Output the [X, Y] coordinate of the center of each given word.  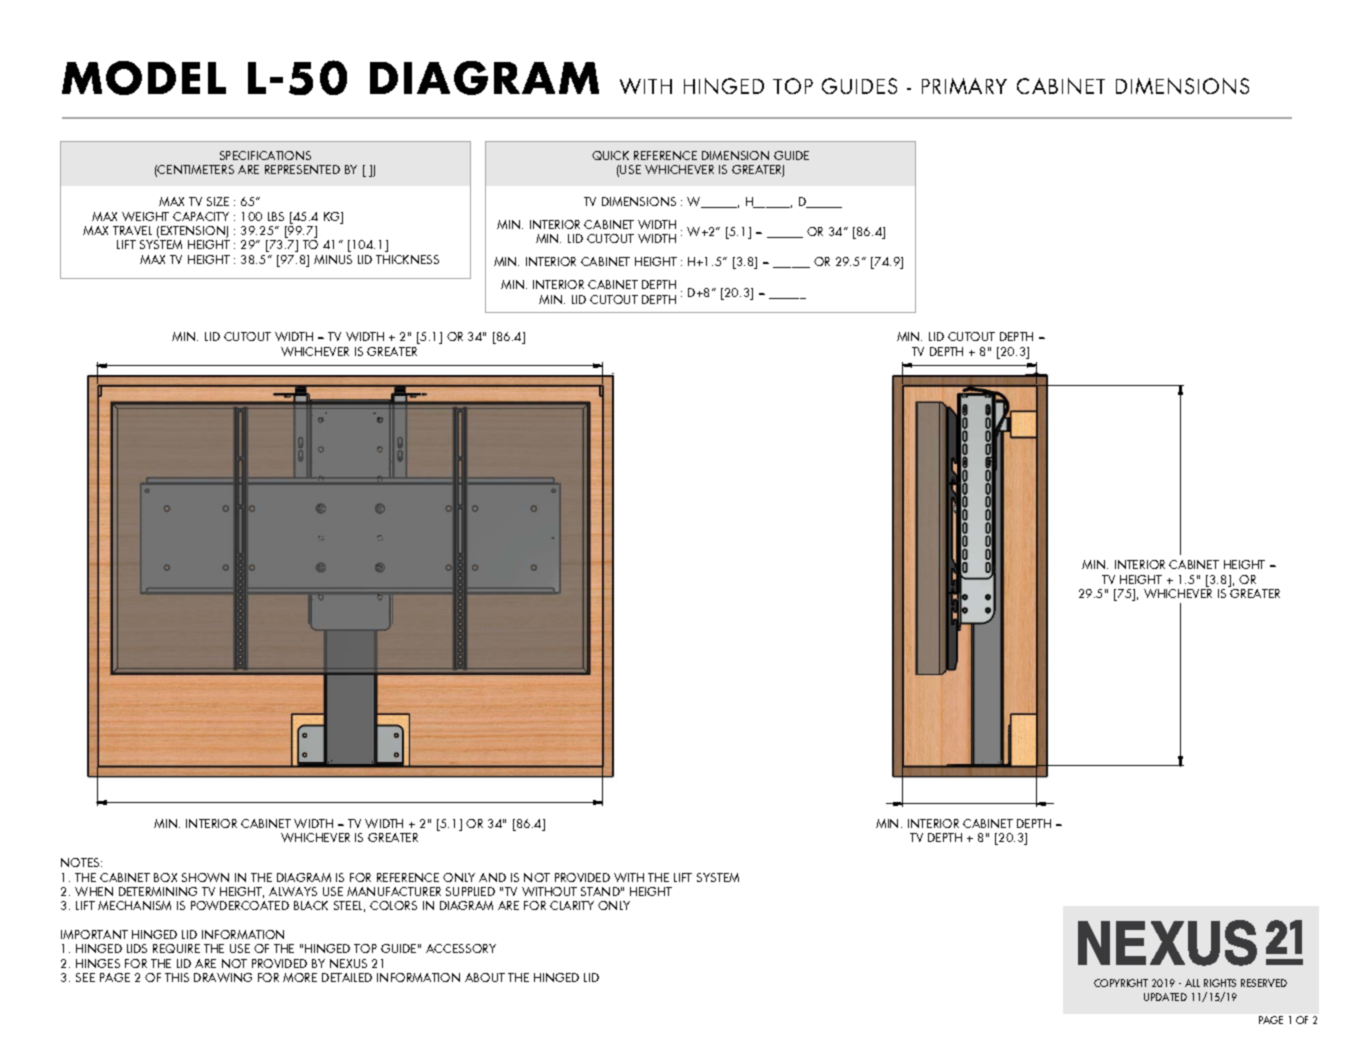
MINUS [333, 259]
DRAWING [223, 977]
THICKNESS [407, 259]
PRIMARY [964, 86]
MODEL [144, 78]
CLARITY [572, 905]
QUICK [610, 155]
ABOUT [485, 977]
